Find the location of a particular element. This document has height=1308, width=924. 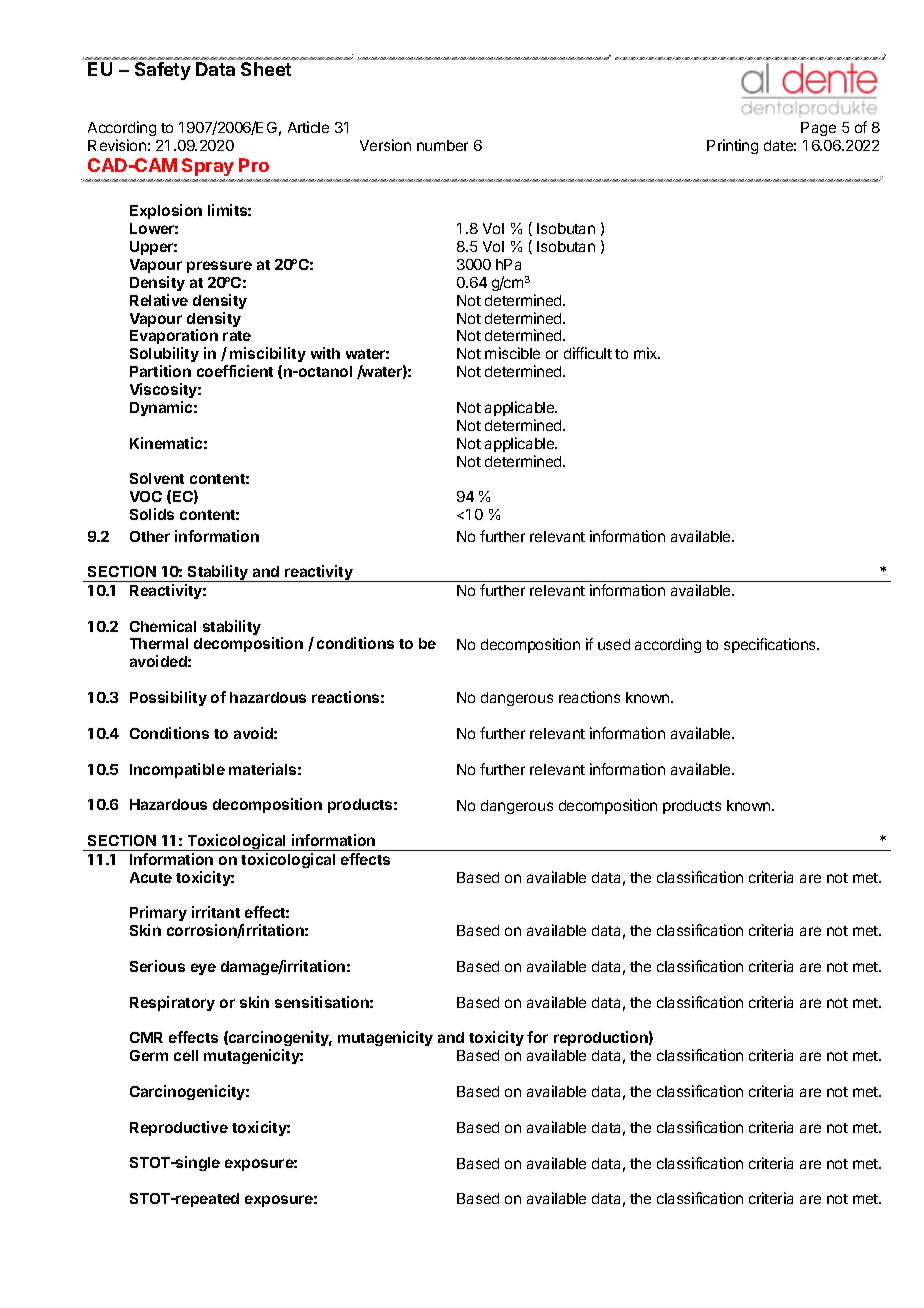

used is located at coordinates (614, 644).
